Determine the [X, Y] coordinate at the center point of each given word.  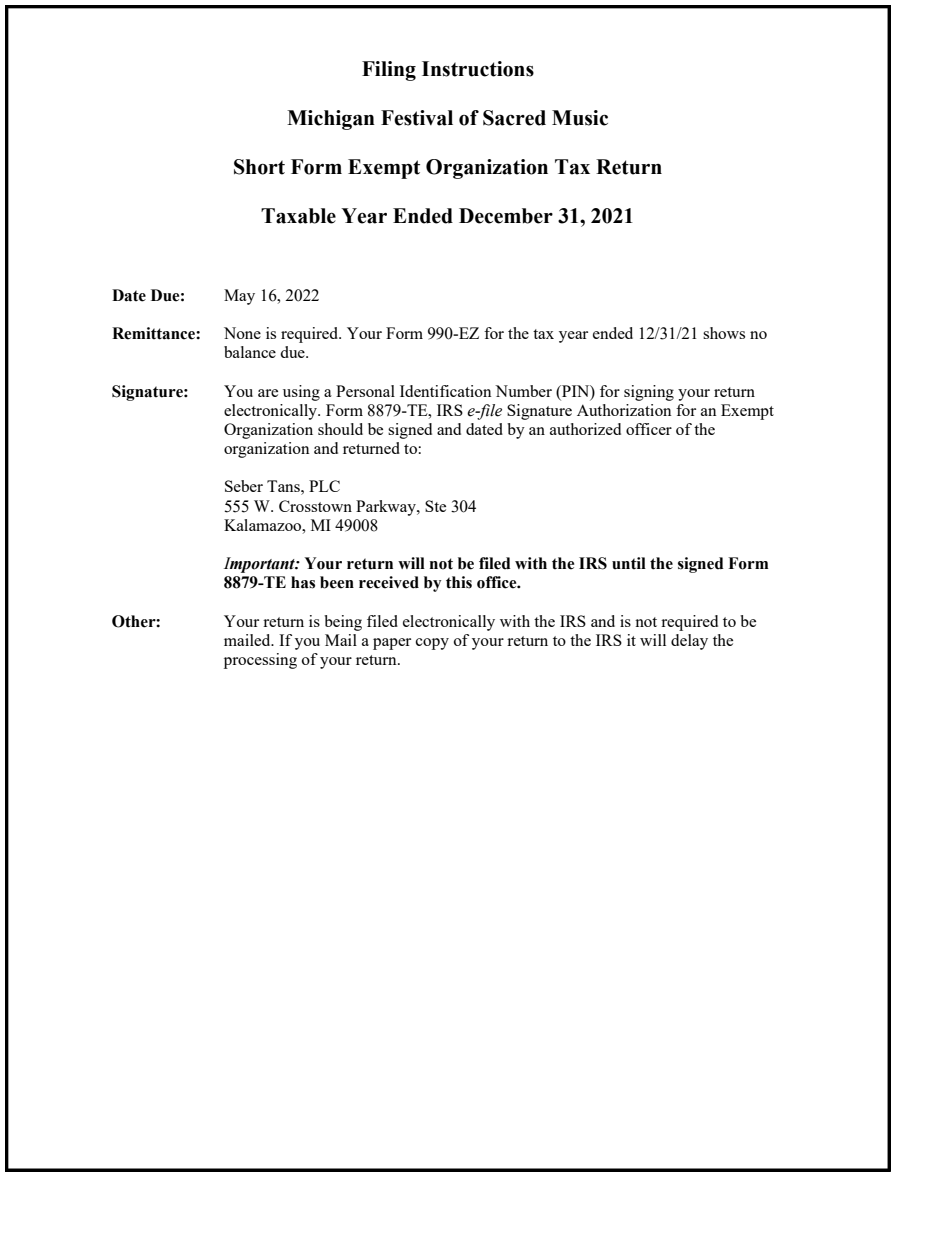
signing [649, 393]
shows [724, 333]
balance [250, 352]
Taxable [298, 216]
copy [432, 644]
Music [580, 118]
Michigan [331, 120]
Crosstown [315, 506]
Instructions [478, 69]
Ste [435, 506]
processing [260, 661]
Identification [446, 391]
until [629, 563]
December [506, 216]
